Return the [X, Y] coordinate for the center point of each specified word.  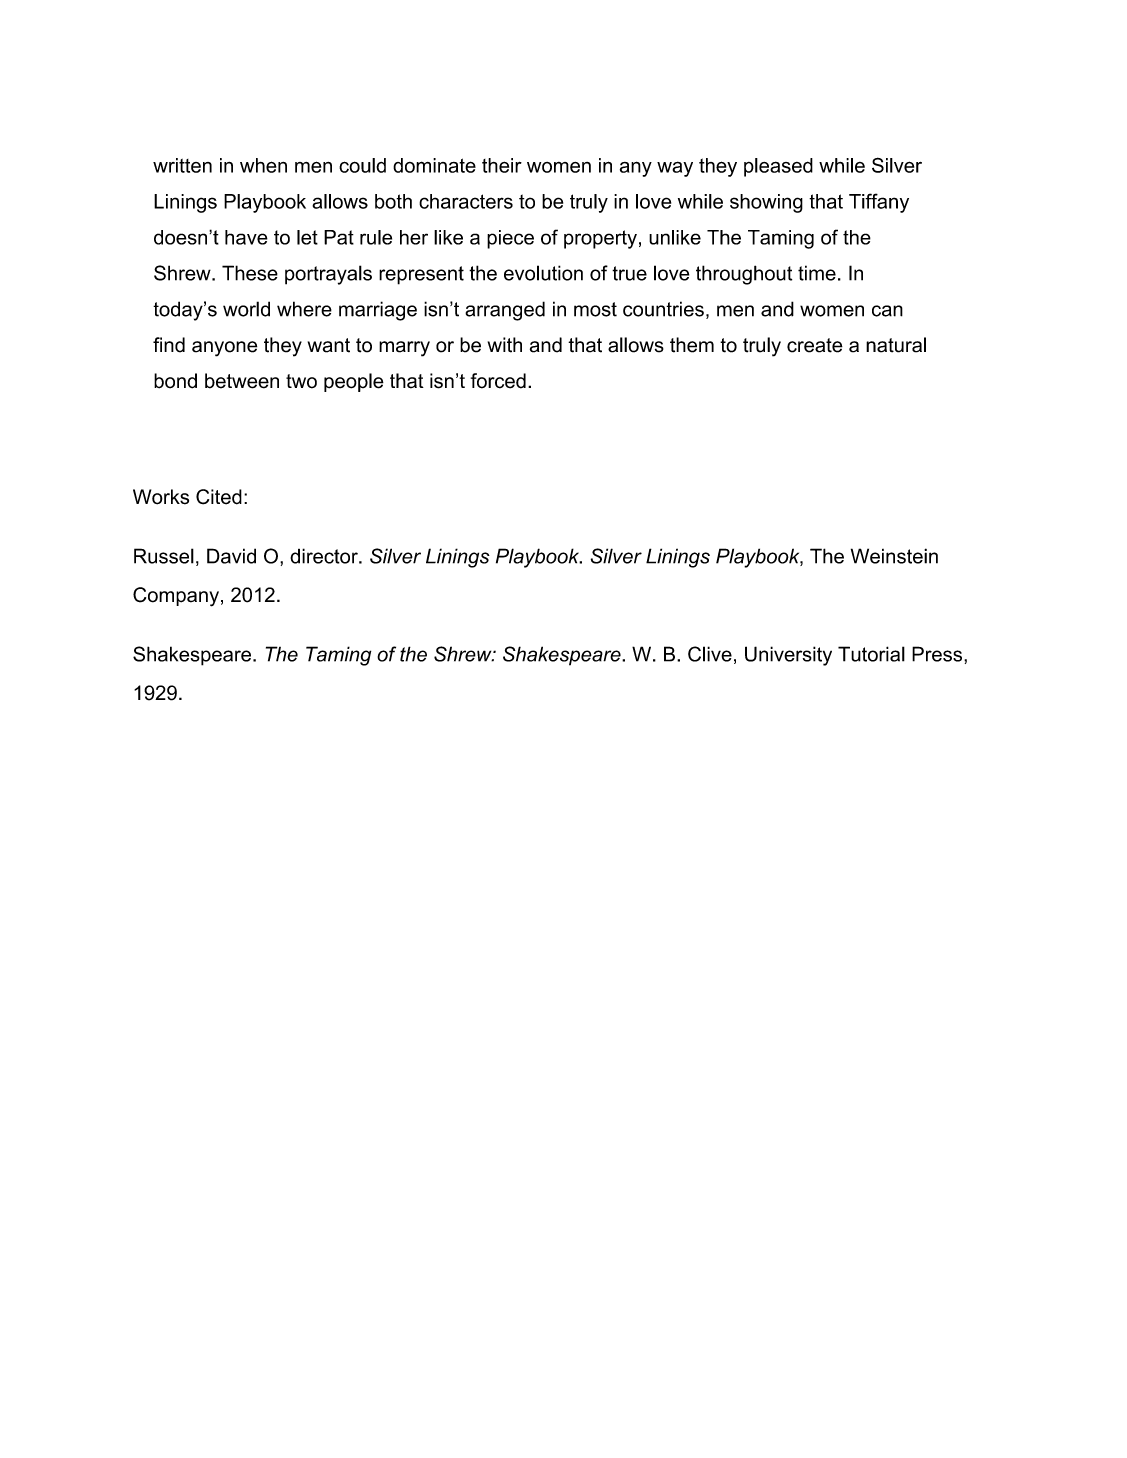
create [815, 345]
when [263, 165]
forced [498, 381]
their [502, 165]
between [242, 381]
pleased [778, 167]
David [231, 556]
